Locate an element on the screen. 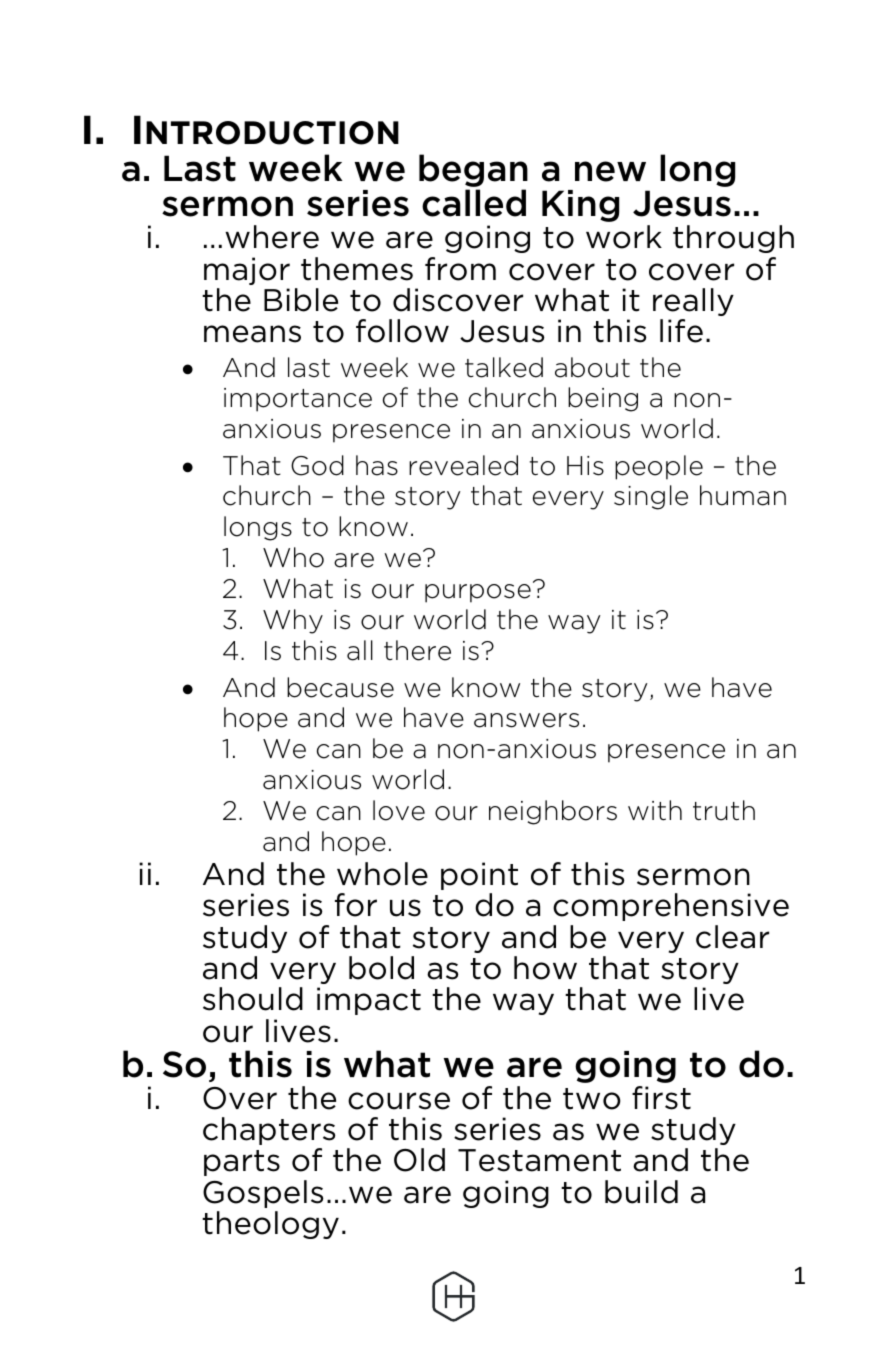 The image size is (887, 1372). where is located at coordinates (272, 237).
